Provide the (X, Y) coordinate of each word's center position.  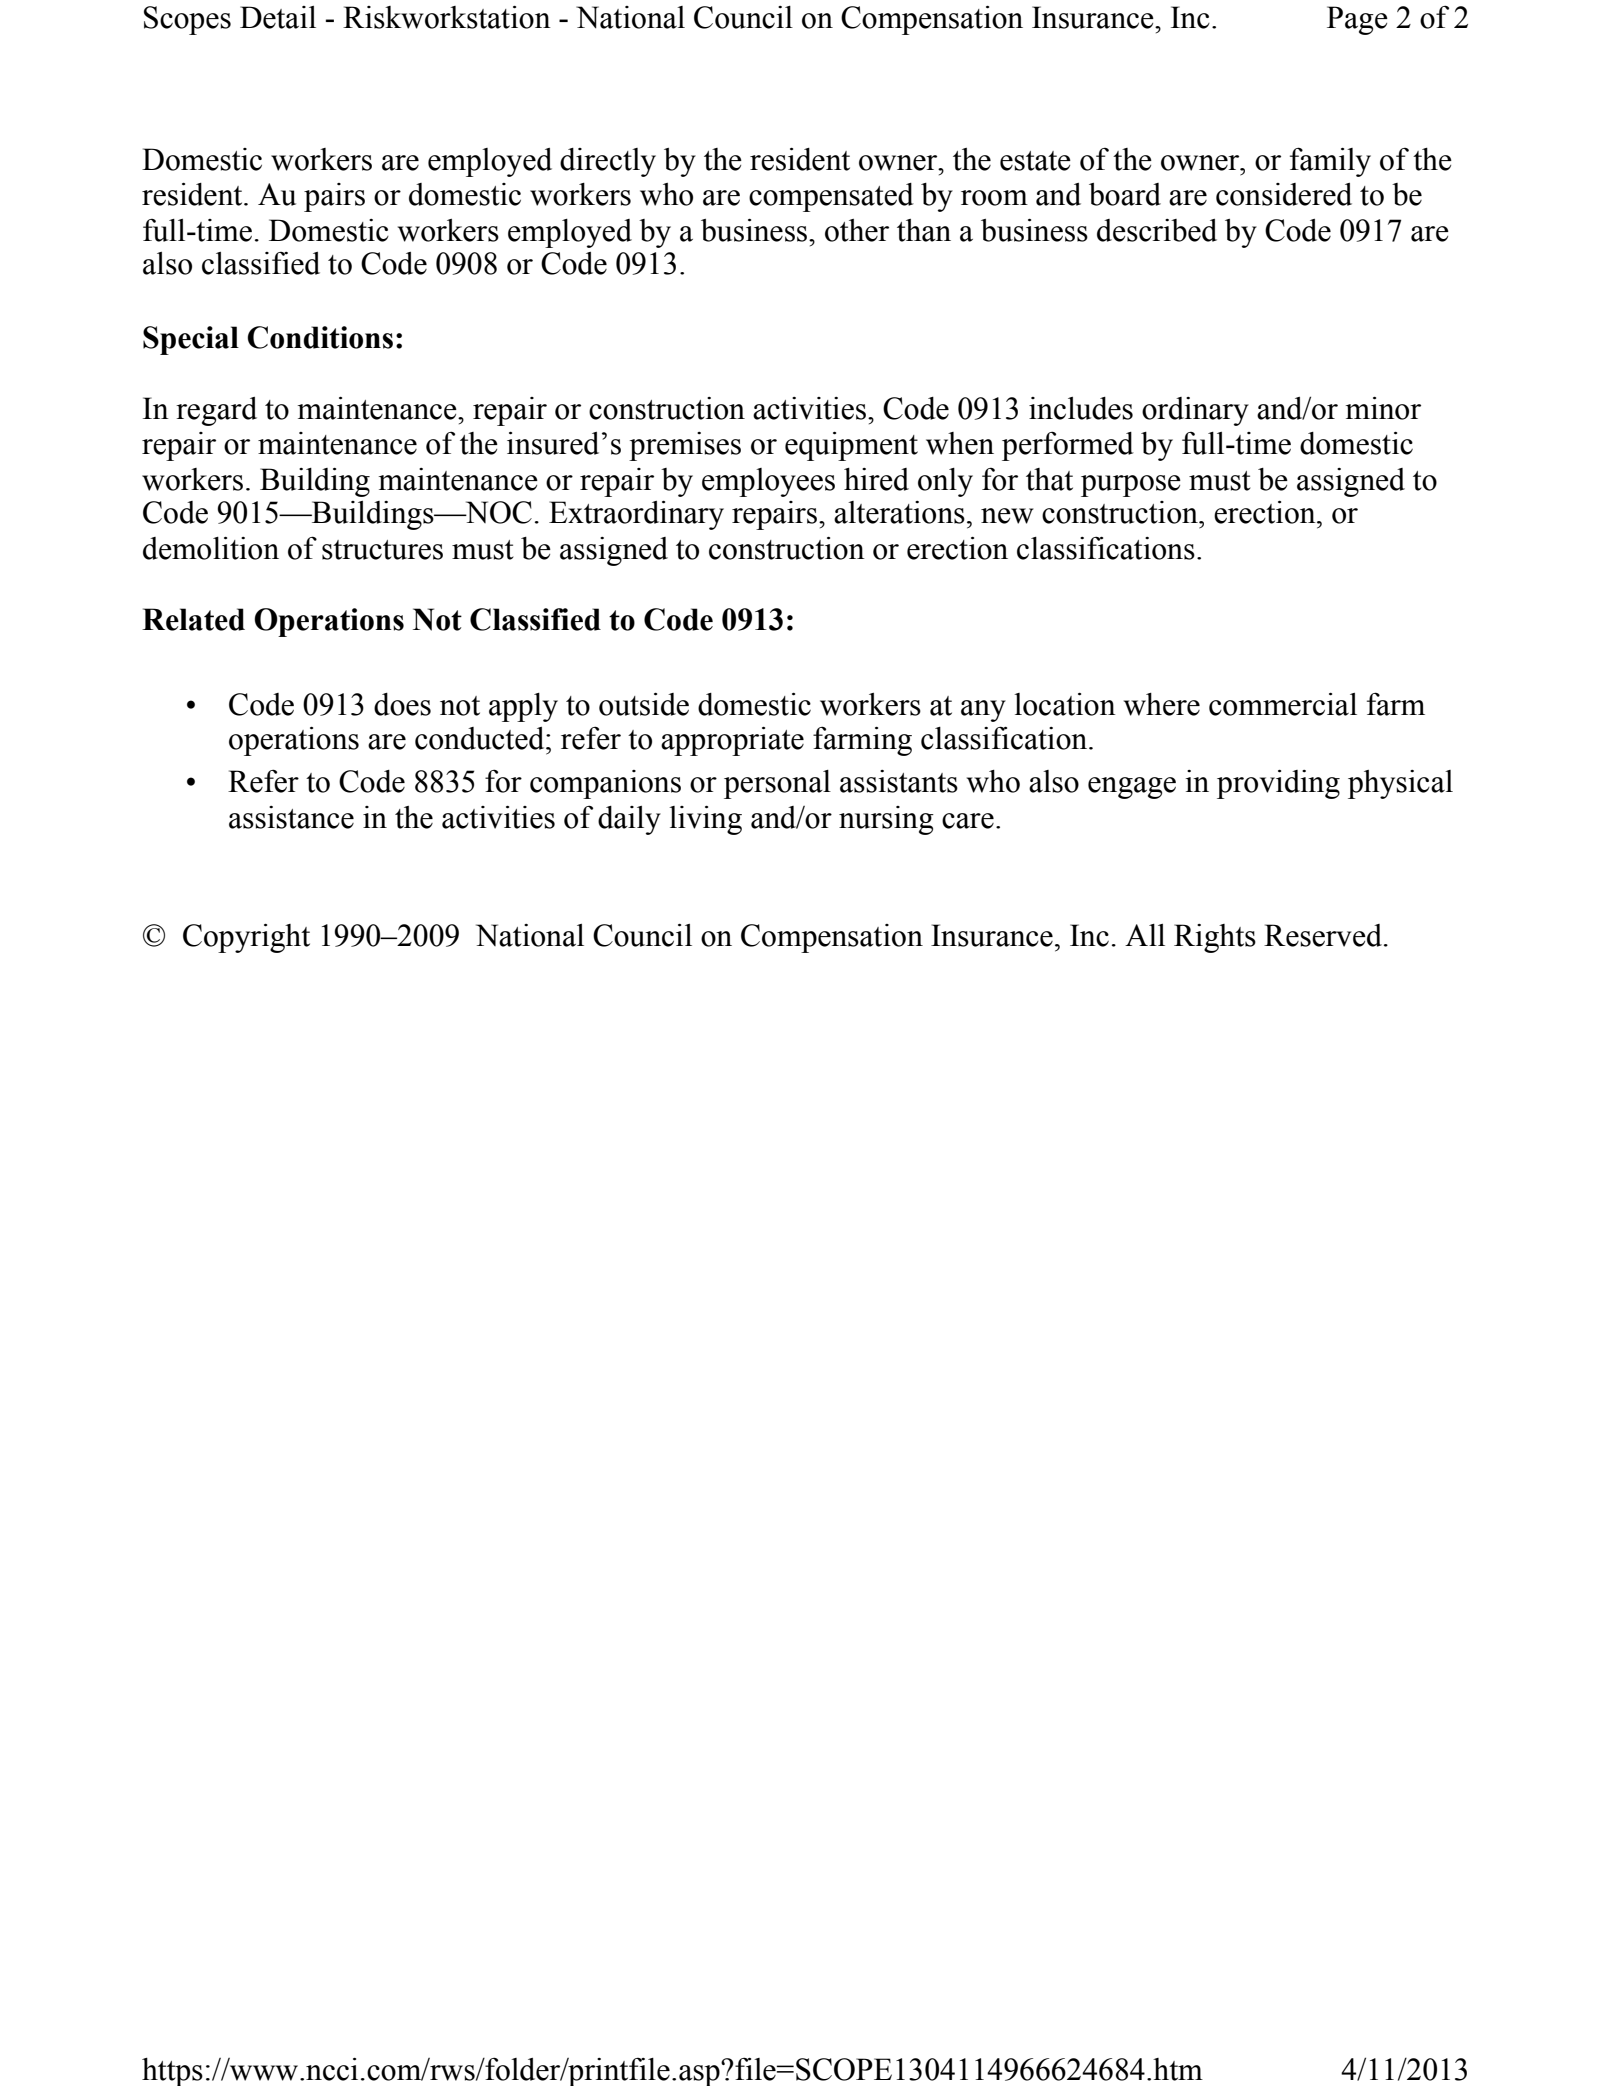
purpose (1131, 486)
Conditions (320, 337)
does (402, 704)
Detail (278, 17)
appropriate (732, 741)
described (1157, 230)
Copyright (246, 938)
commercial (1283, 704)
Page (1357, 20)
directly (608, 162)
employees (768, 482)
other (857, 230)
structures (382, 550)
